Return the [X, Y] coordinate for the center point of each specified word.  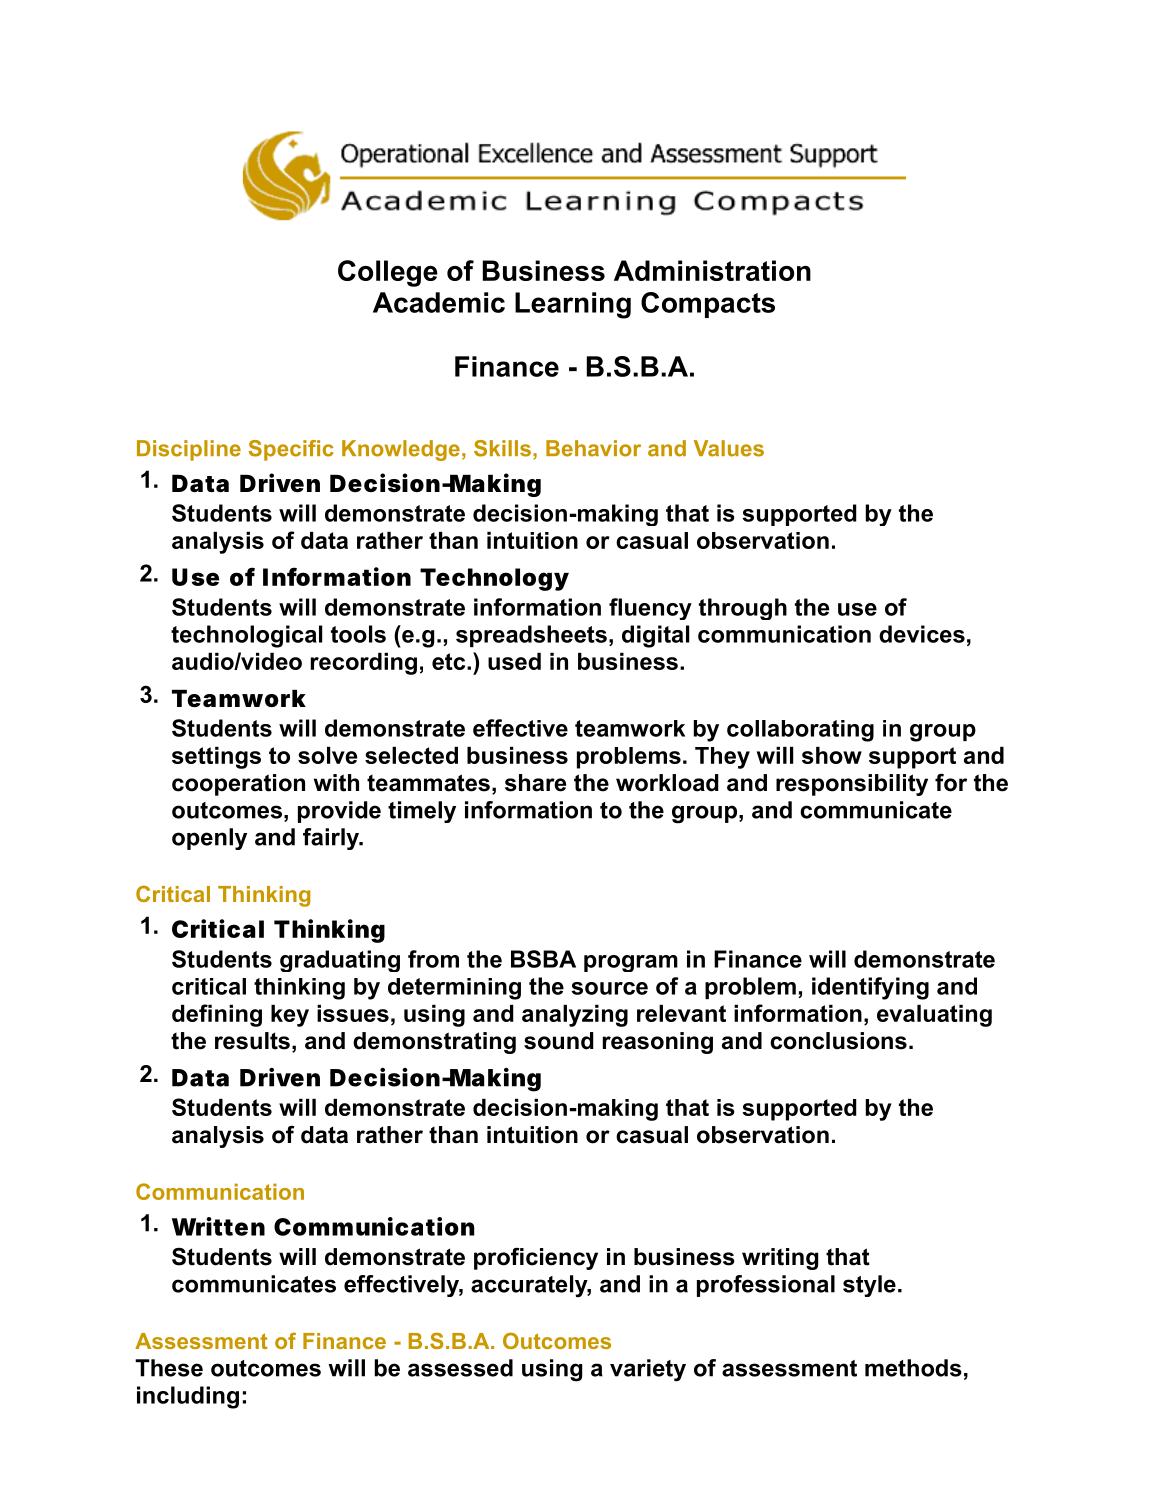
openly [209, 839]
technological [246, 636]
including [188, 1397]
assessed [460, 1368]
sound [559, 1041]
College [388, 273]
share [535, 783]
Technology [494, 579]
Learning [573, 305]
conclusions [838, 1041]
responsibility [852, 785]
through [743, 609]
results [252, 1041]
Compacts [708, 305]
